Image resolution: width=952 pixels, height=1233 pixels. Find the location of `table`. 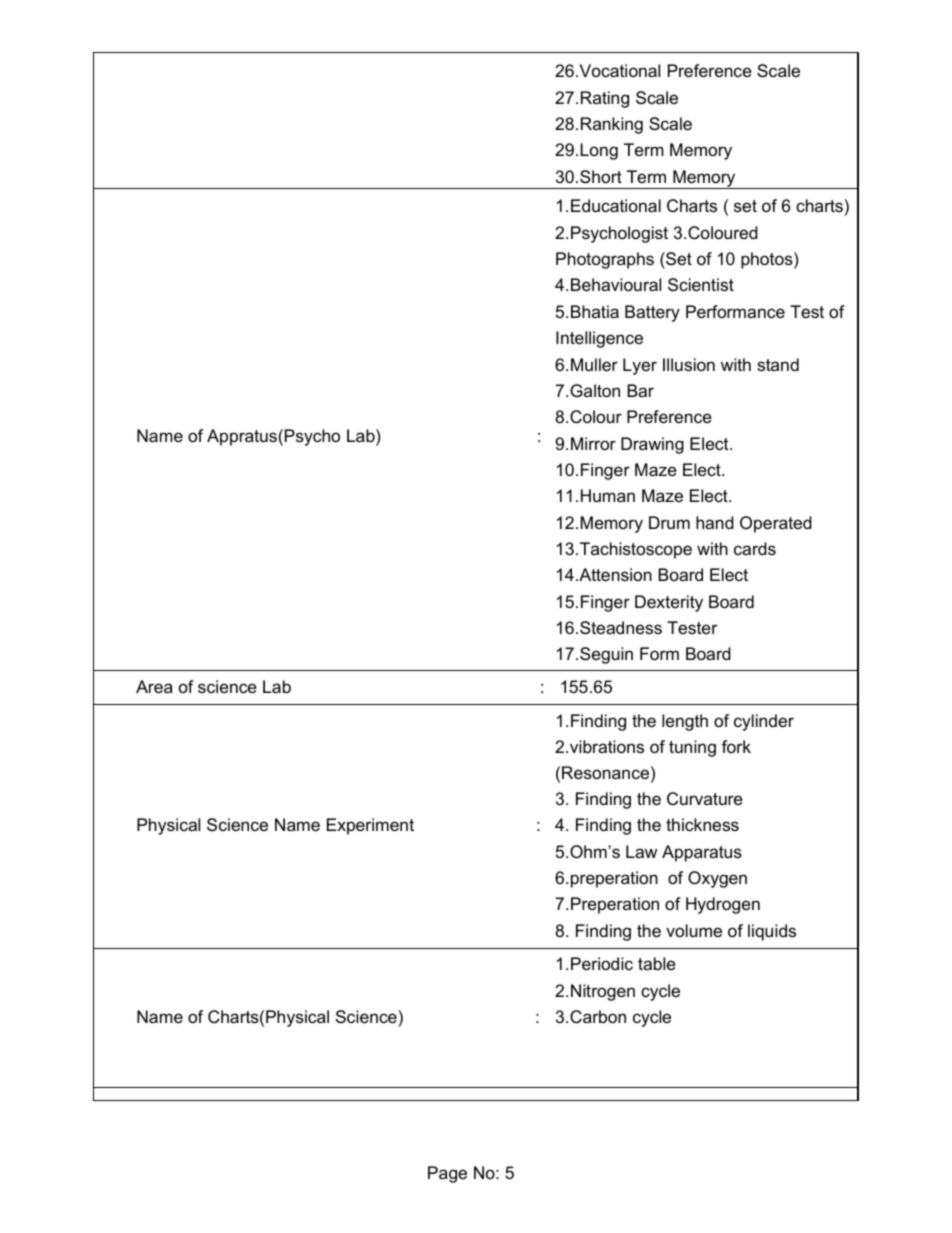

table is located at coordinates (657, 963).
